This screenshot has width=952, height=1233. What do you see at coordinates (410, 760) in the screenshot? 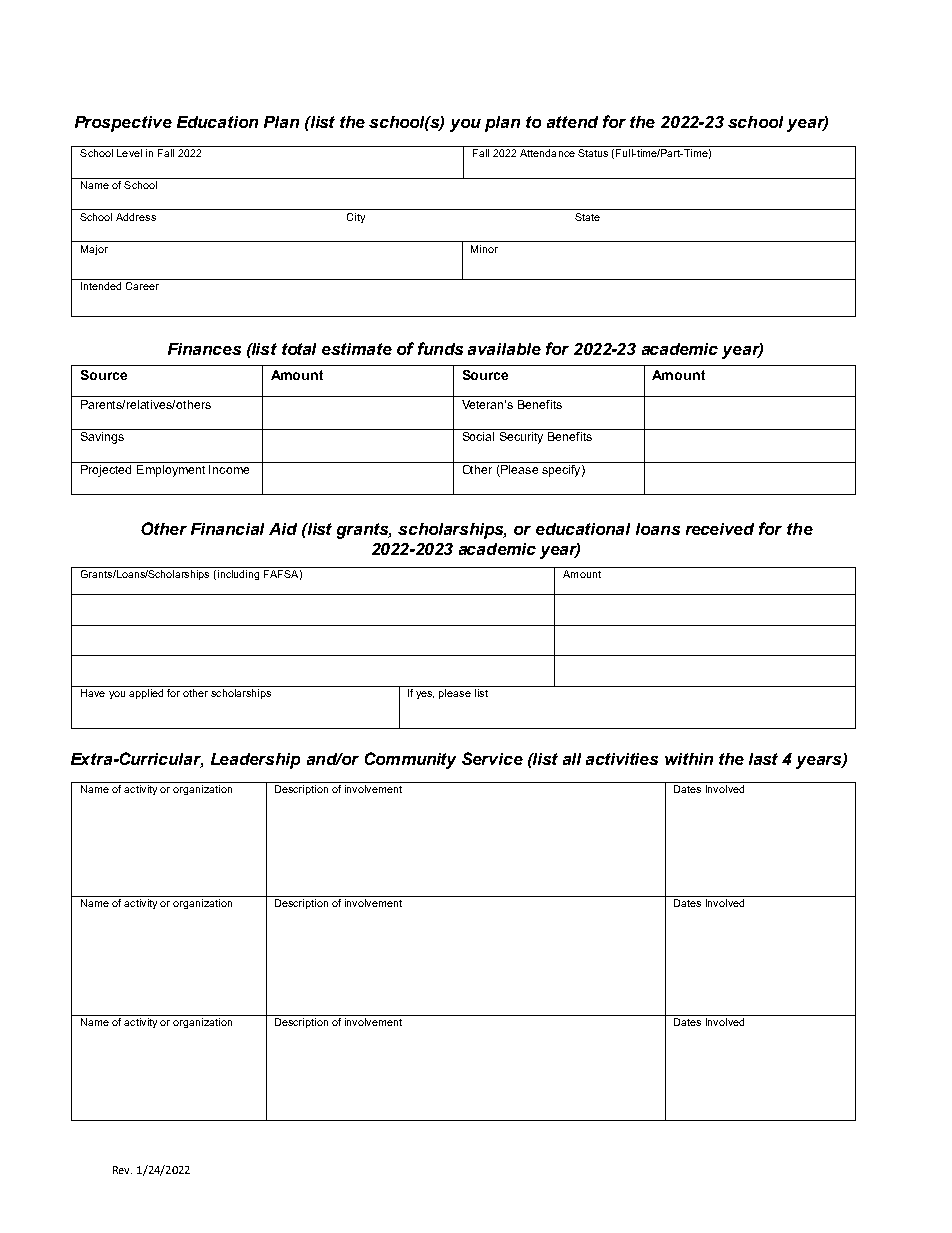
I see `Community` at bounding box center [410, 760].
